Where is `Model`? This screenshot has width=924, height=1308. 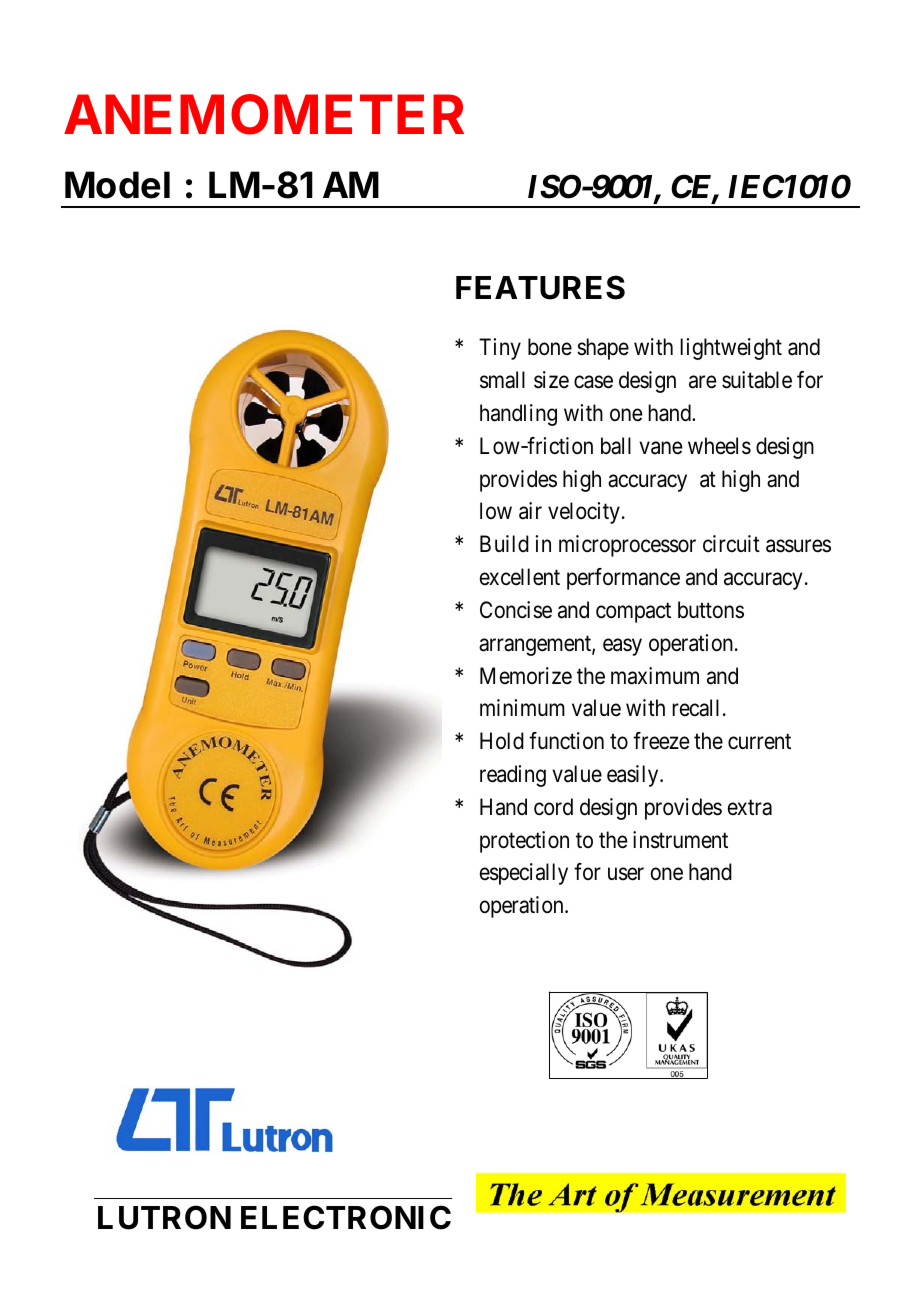 Model is located at coordinates (117, 185).
